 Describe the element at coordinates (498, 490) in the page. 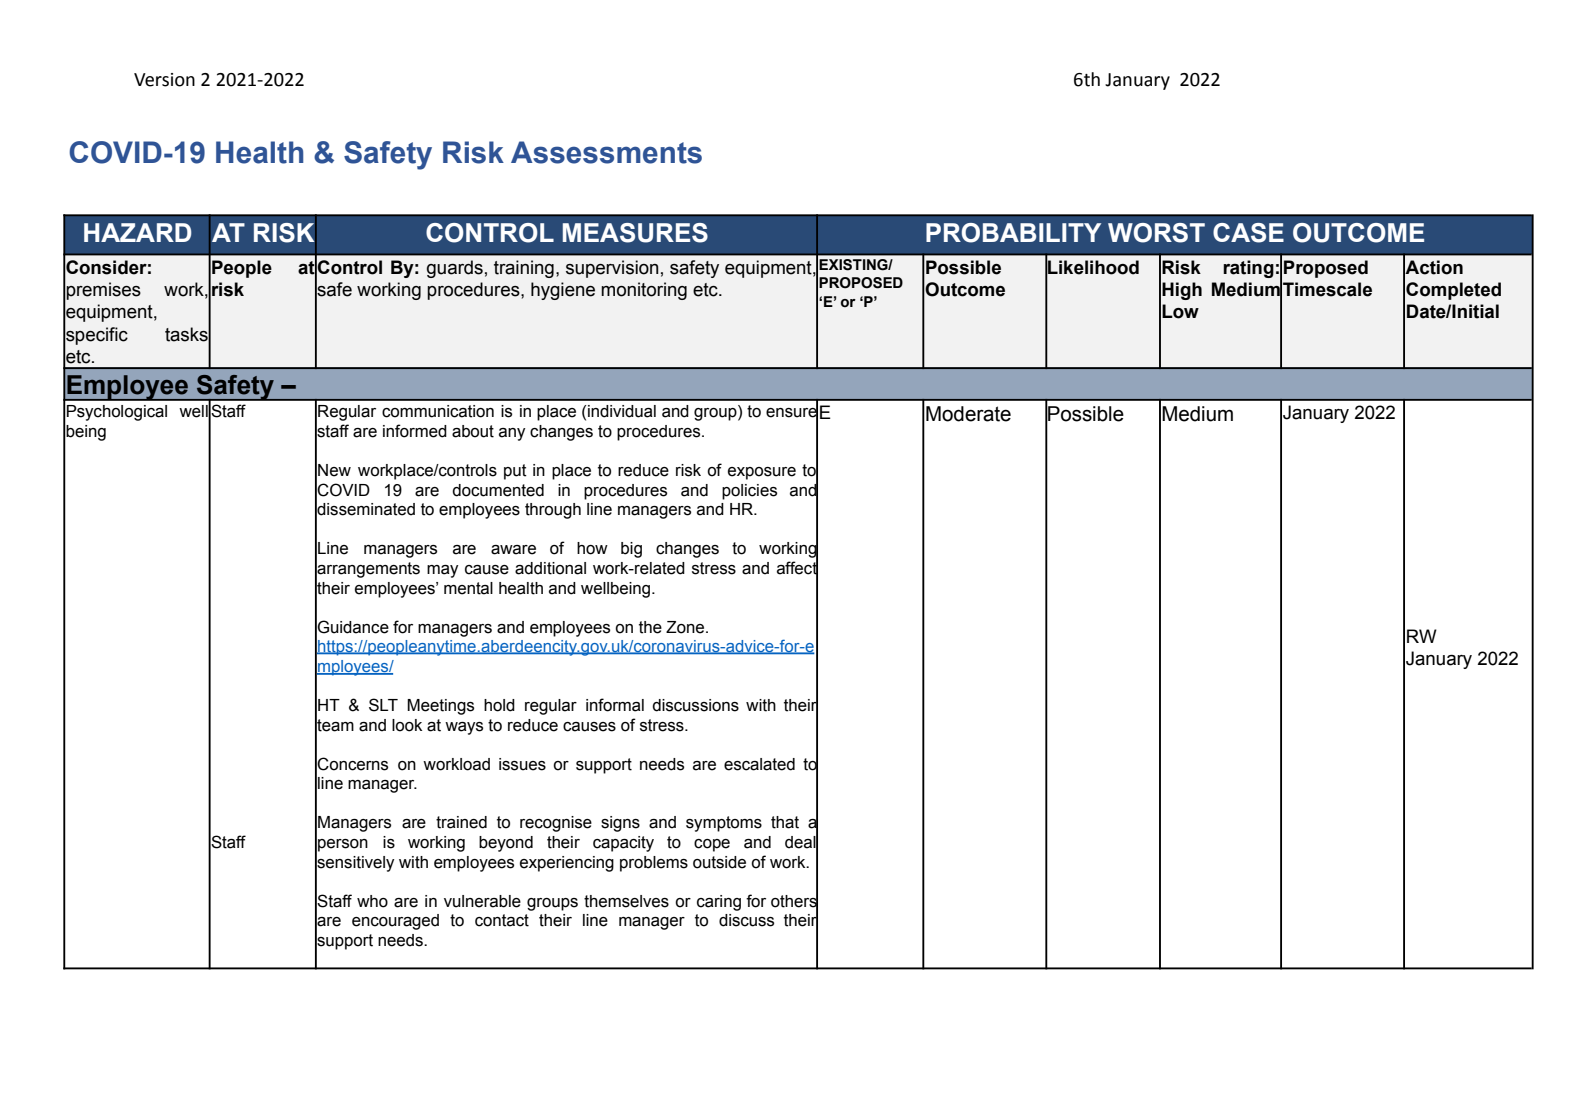

I see `documented` at that location.
